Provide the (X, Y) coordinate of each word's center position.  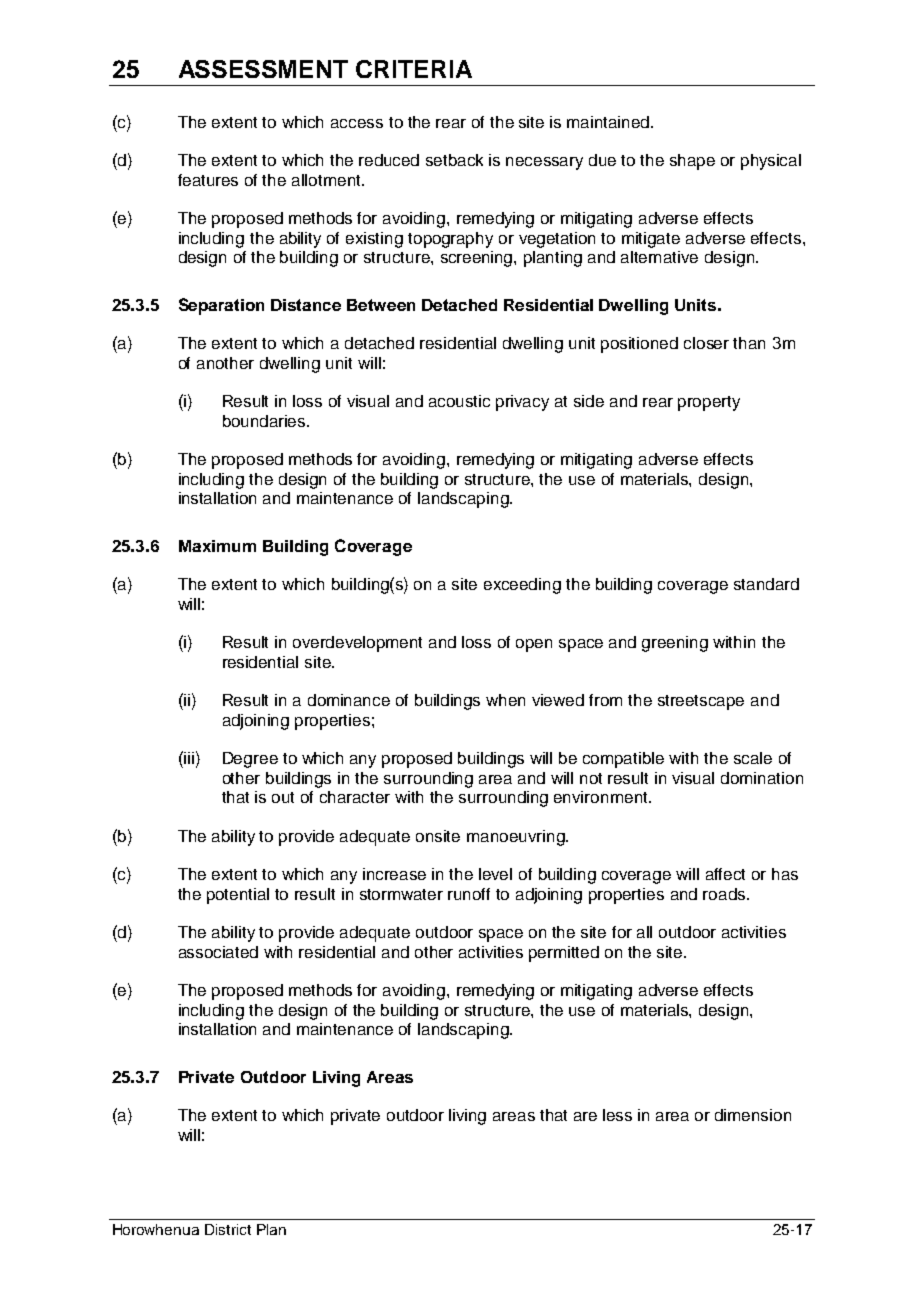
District (228, 1229)
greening (675, 644)
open (534, 645)
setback (454, 160)
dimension (753, 1115)
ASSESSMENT (263, 69)
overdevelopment (357, 644)
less (617, 1115)
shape (692, 162)
